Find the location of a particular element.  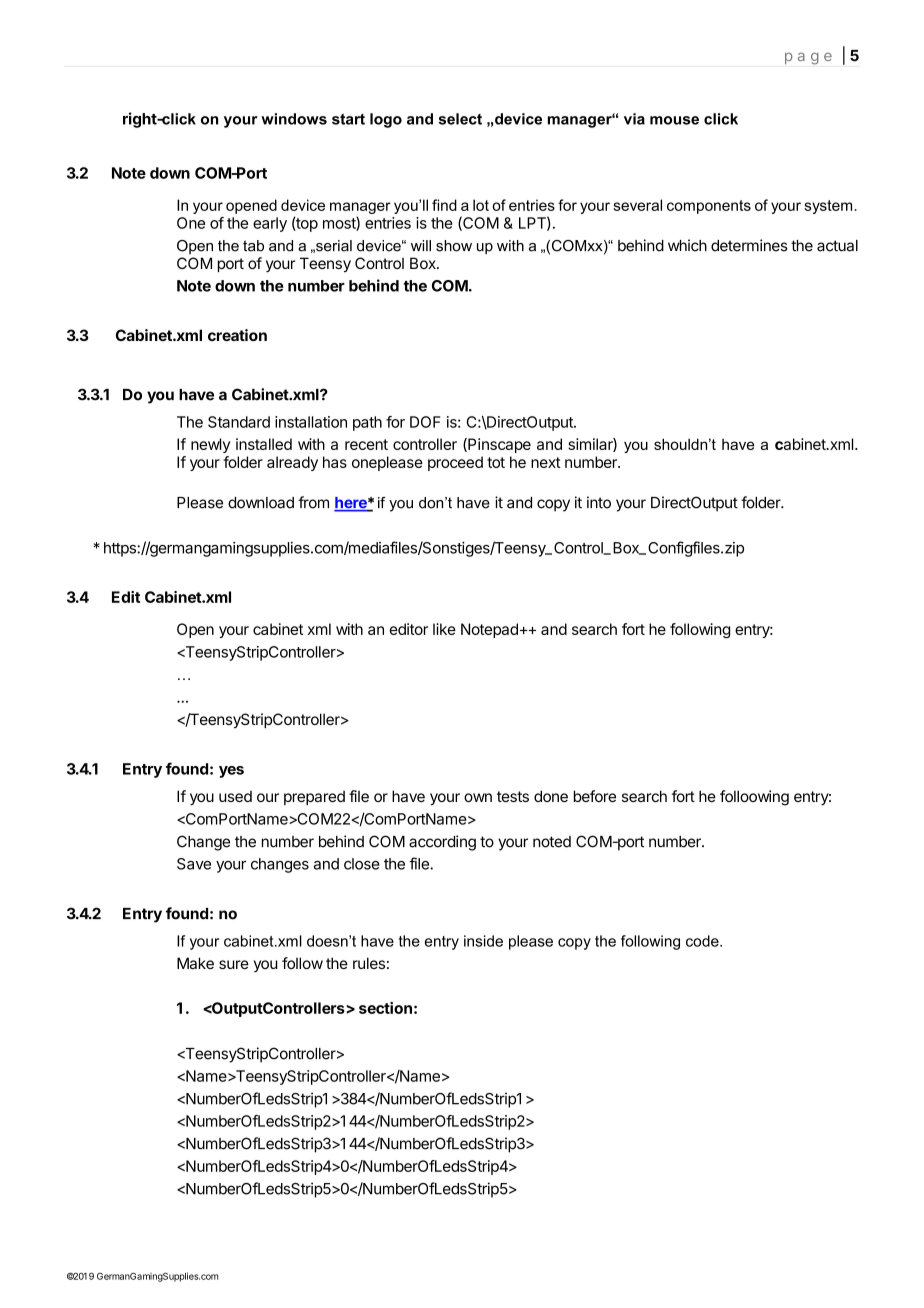

next is located at coordinates (546, 462).
